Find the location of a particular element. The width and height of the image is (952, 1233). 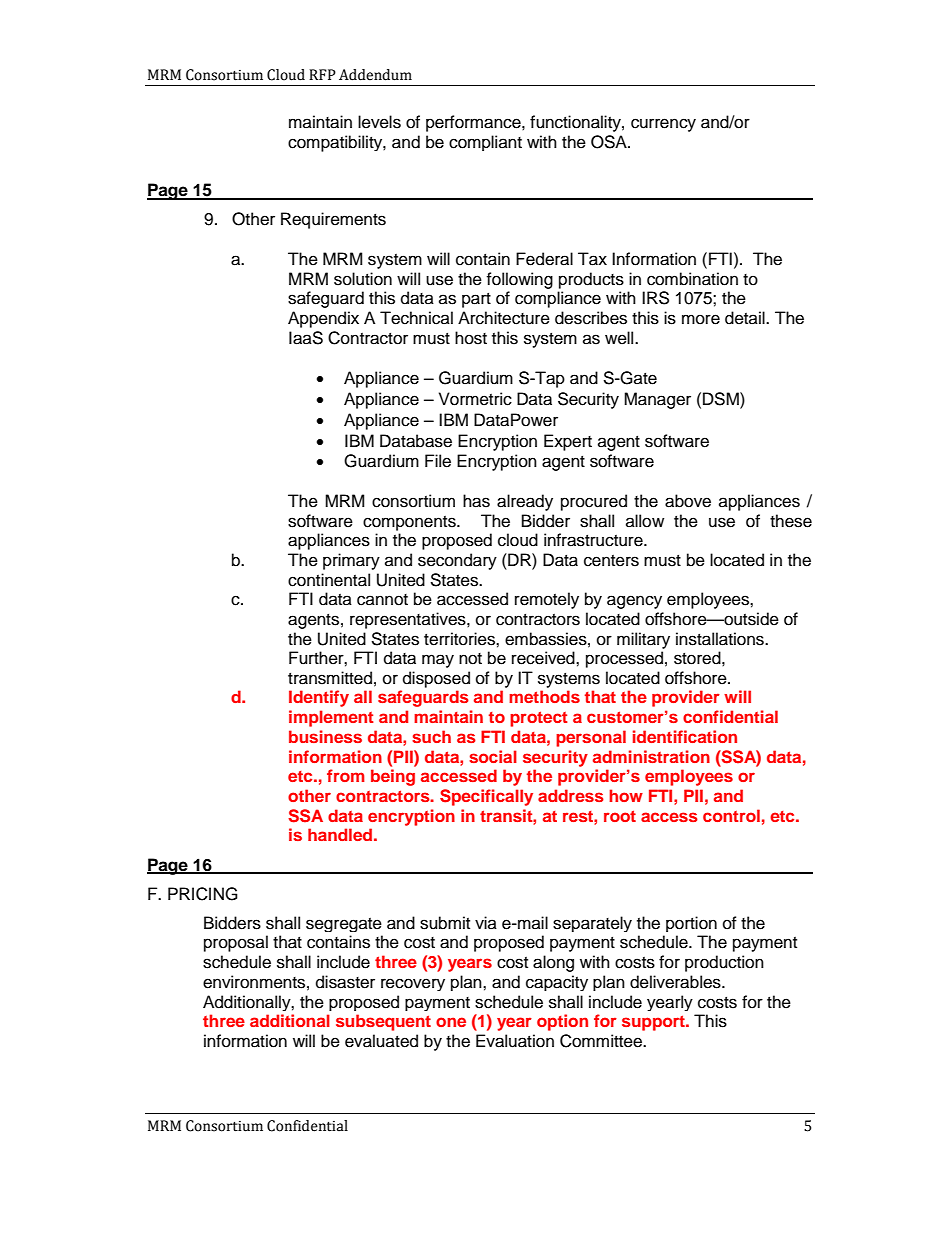

installations is located at coordinates (721, 639).
